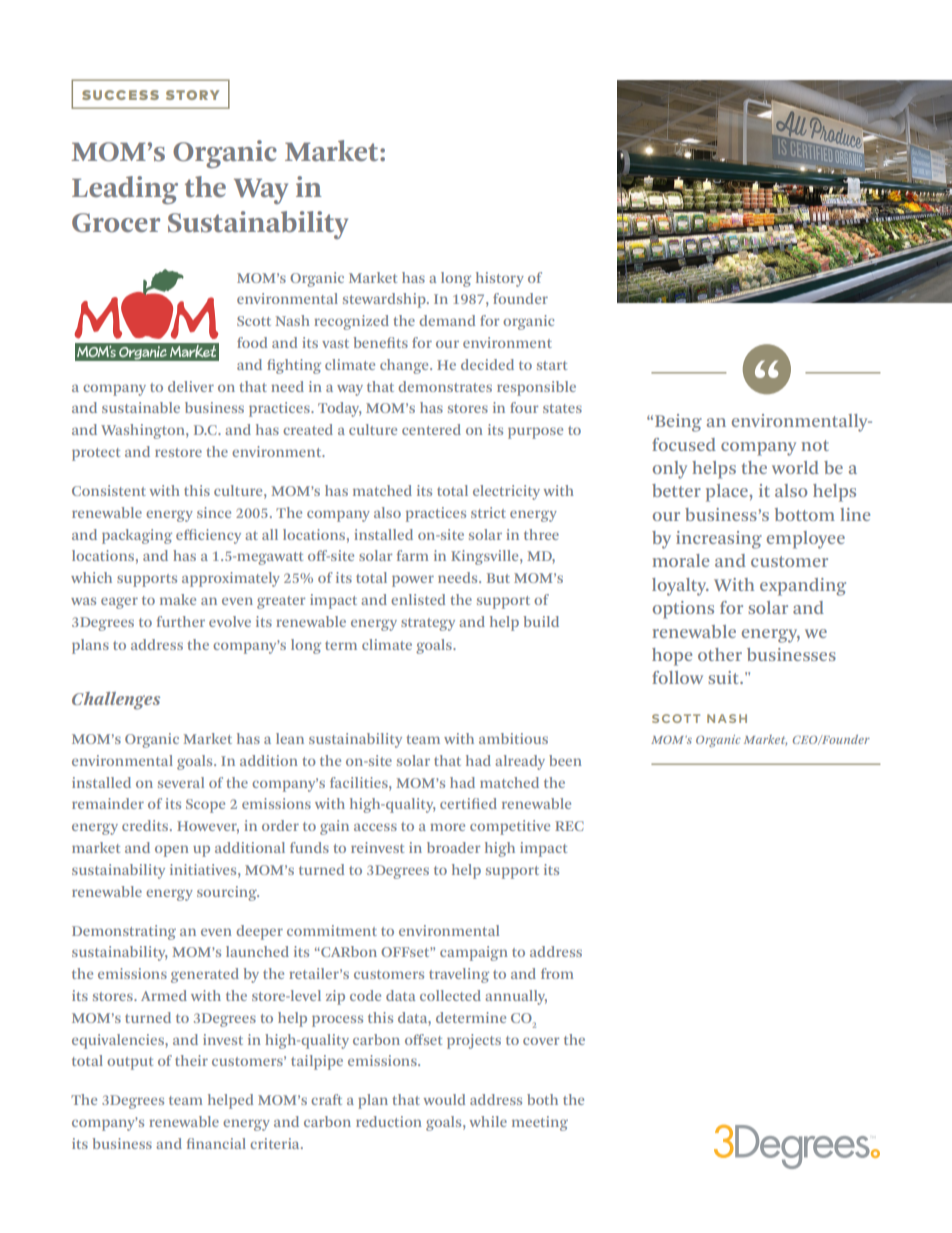 The image size is (952, 1233). Describe the element at coordinates (178, 599) in the document. I see `make` at that location.
